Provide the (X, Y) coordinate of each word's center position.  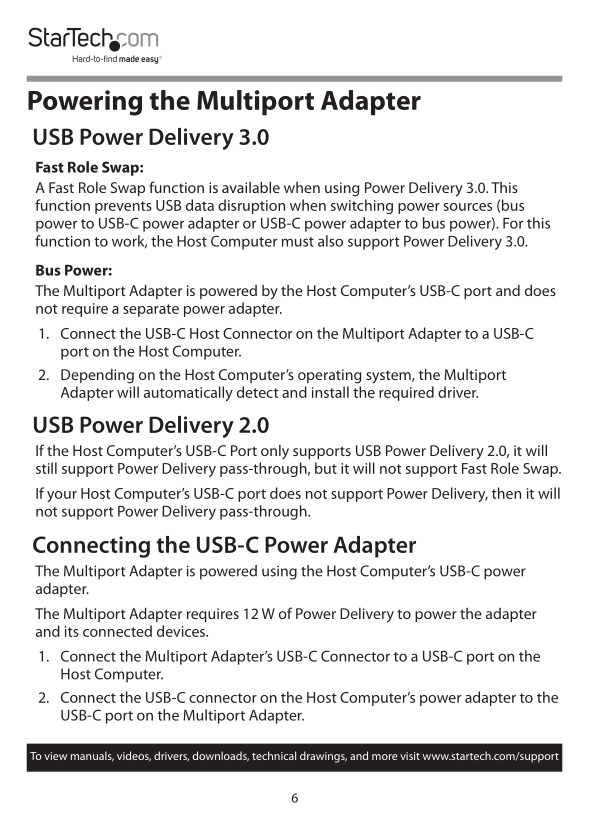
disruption (251, 206)
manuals (92, 756)
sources (468, 207)
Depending (97, 376)
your (62, 496)
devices (182, 631)
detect (258, 392)
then (506, 493)
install (330, 392)
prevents (123, 207)
